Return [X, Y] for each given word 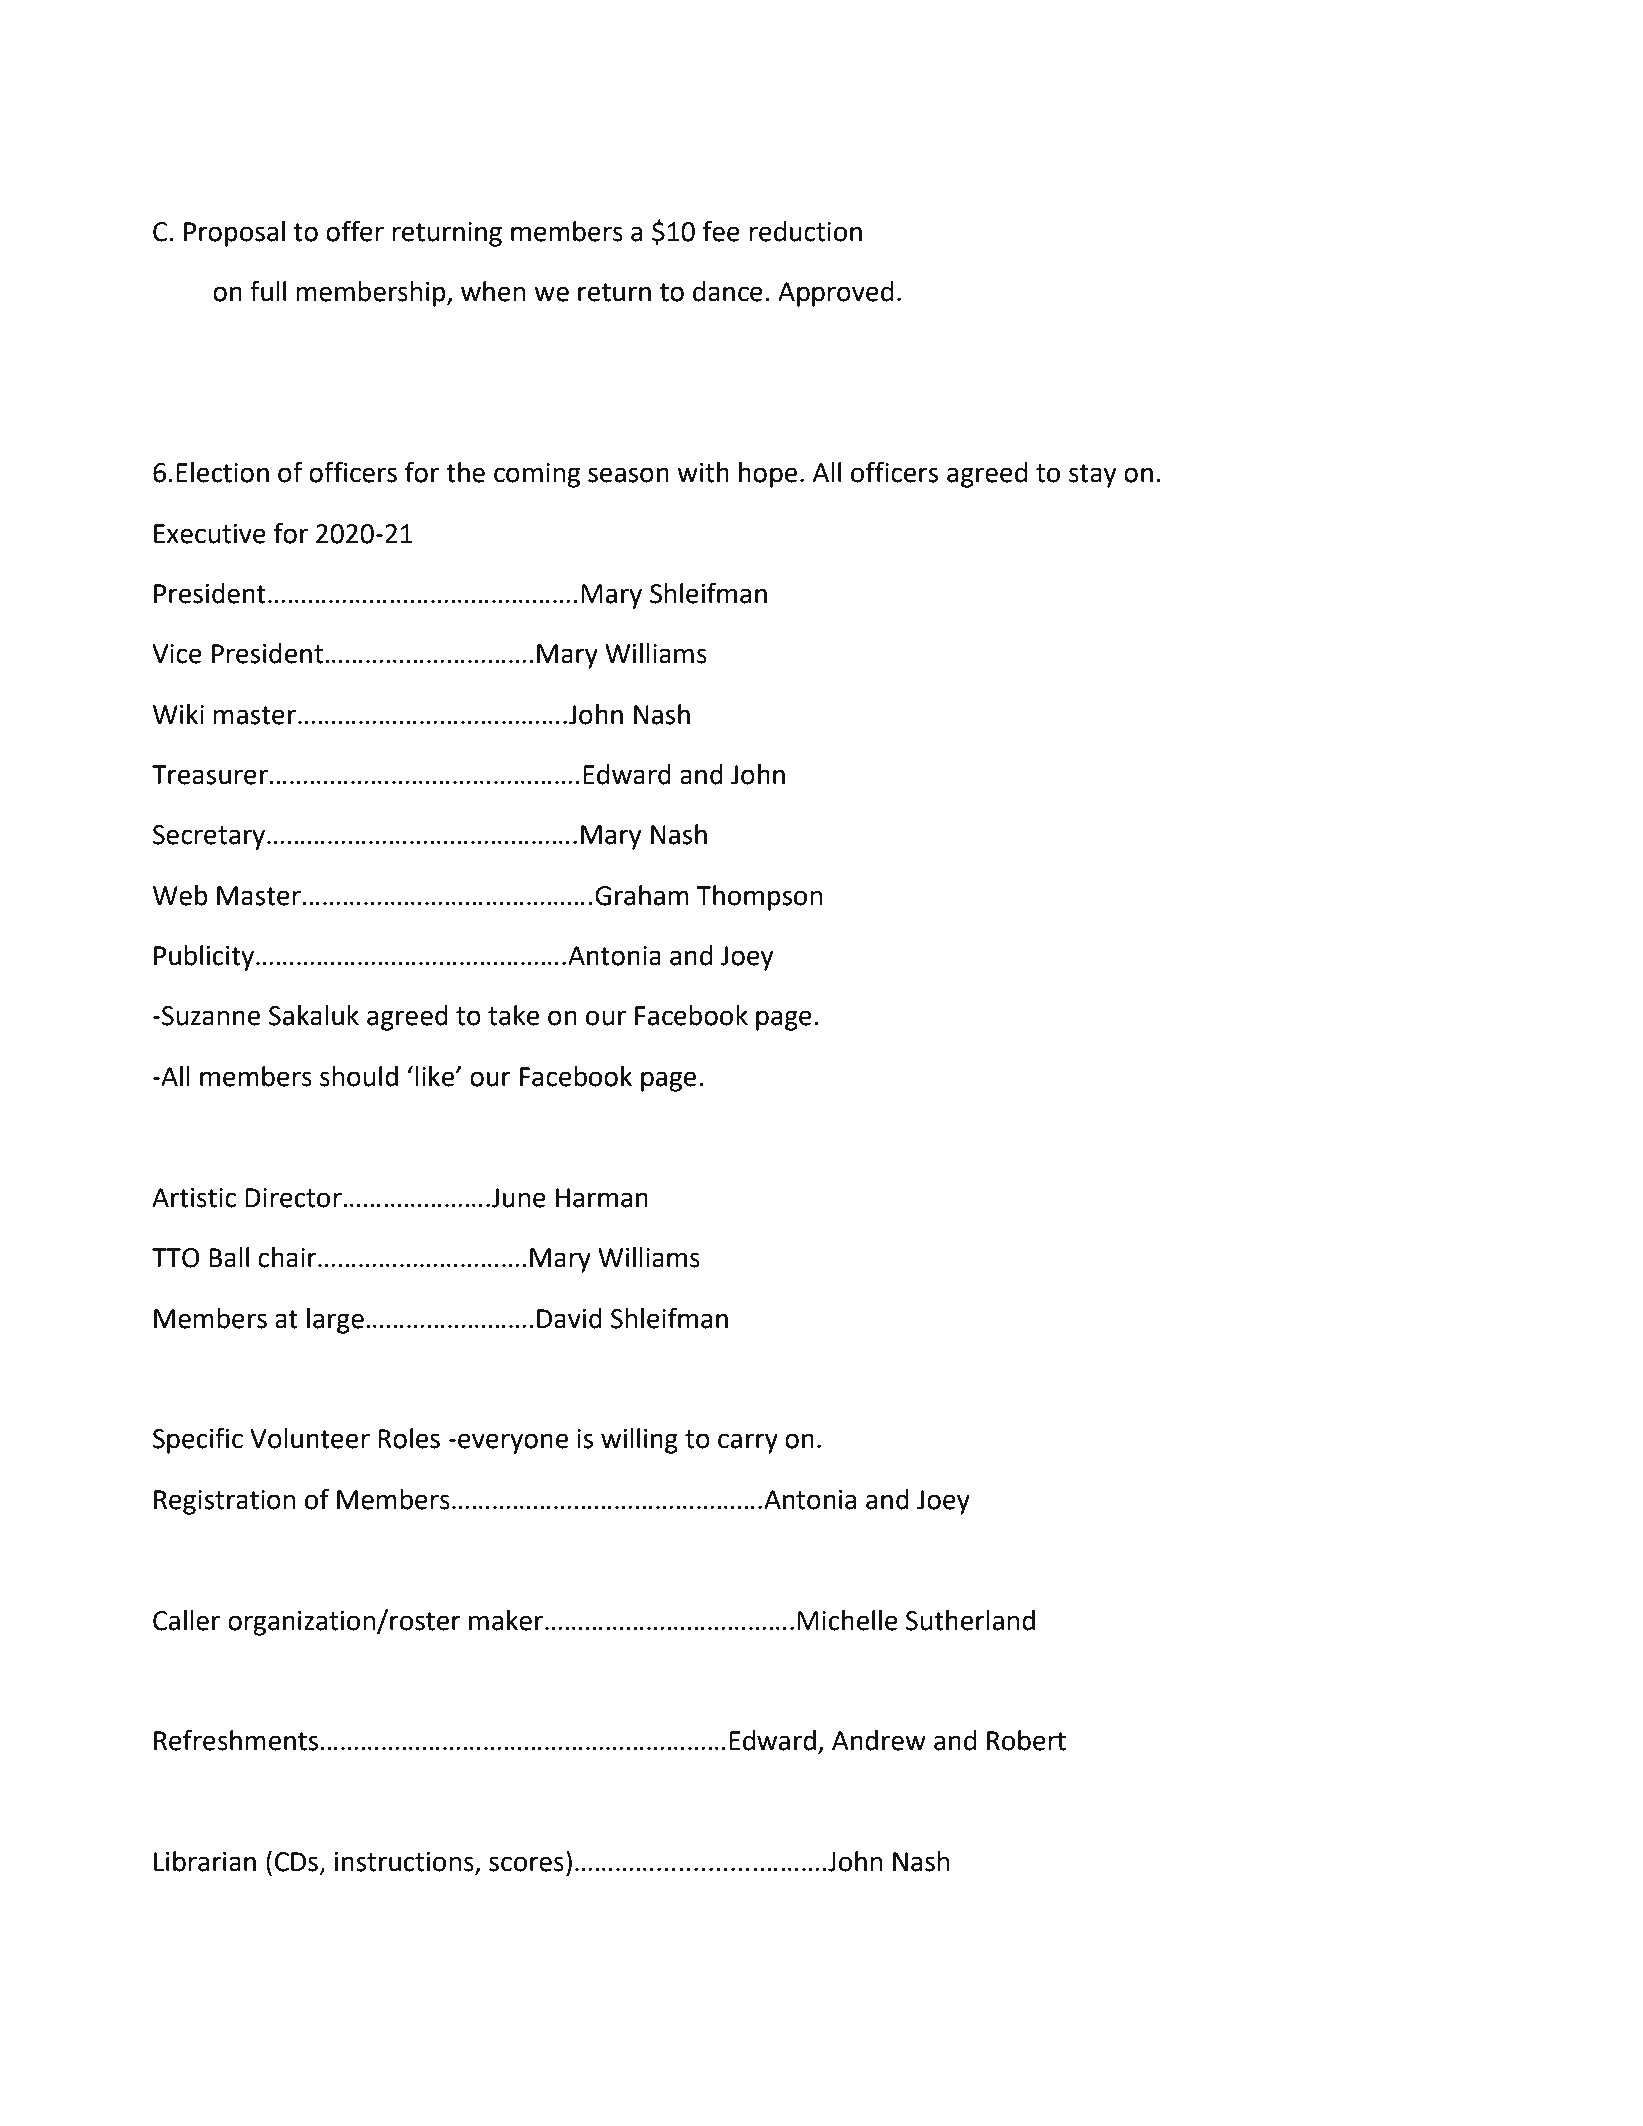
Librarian [205, 1861]
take [513, 1015]
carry [748, 1443]
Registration [225, 1502]
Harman [602, 1198]
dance [728, 291]
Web [180, 895]
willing [639, 1441]
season [628, 475]
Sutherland [970, 1620]
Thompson [759, 898]
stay [1093, 476]
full [268, 291]
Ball [229, 1257]
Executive [210, 534]
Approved [835, 294]
